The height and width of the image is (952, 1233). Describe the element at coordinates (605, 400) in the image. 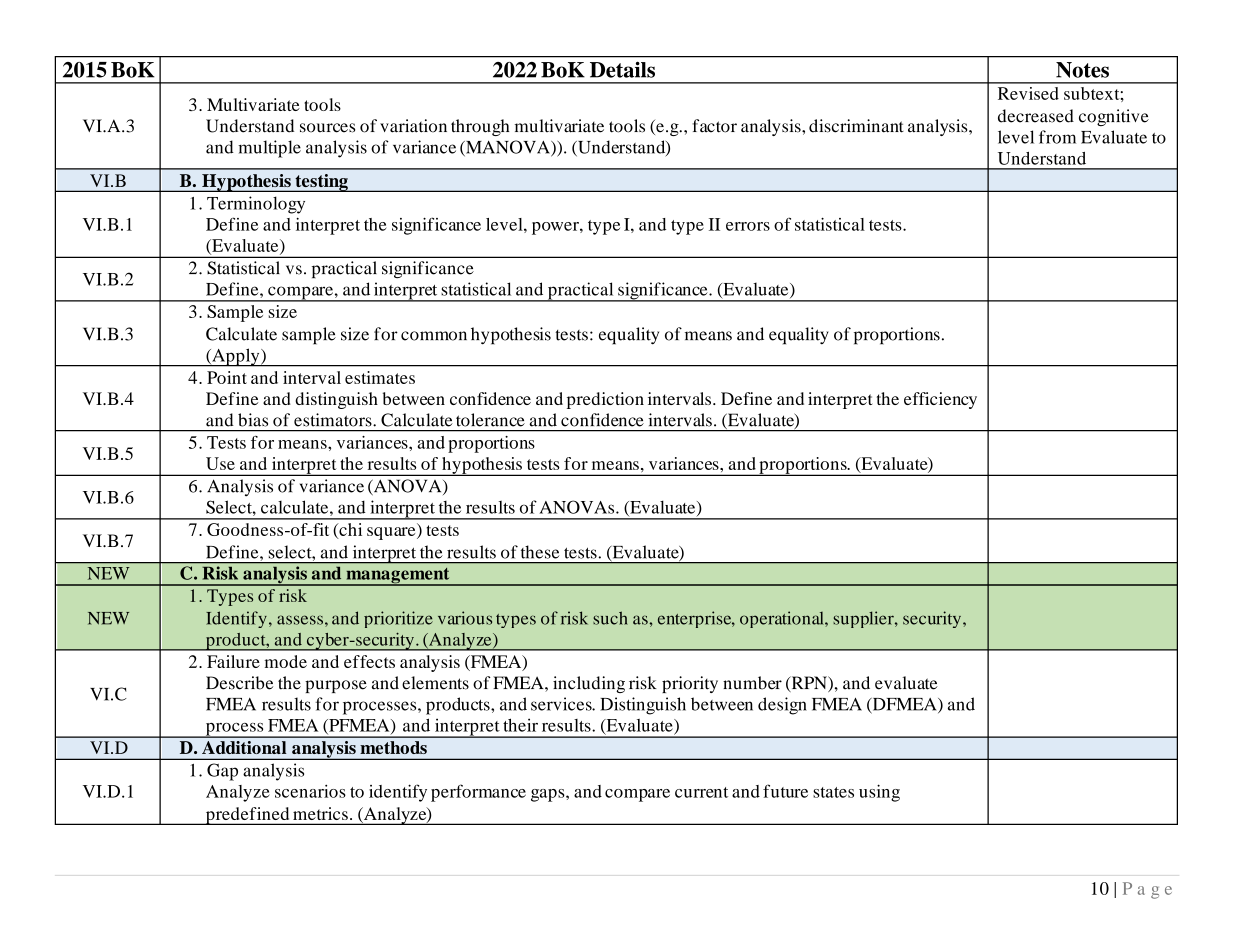

I see `prediction` at that location.
